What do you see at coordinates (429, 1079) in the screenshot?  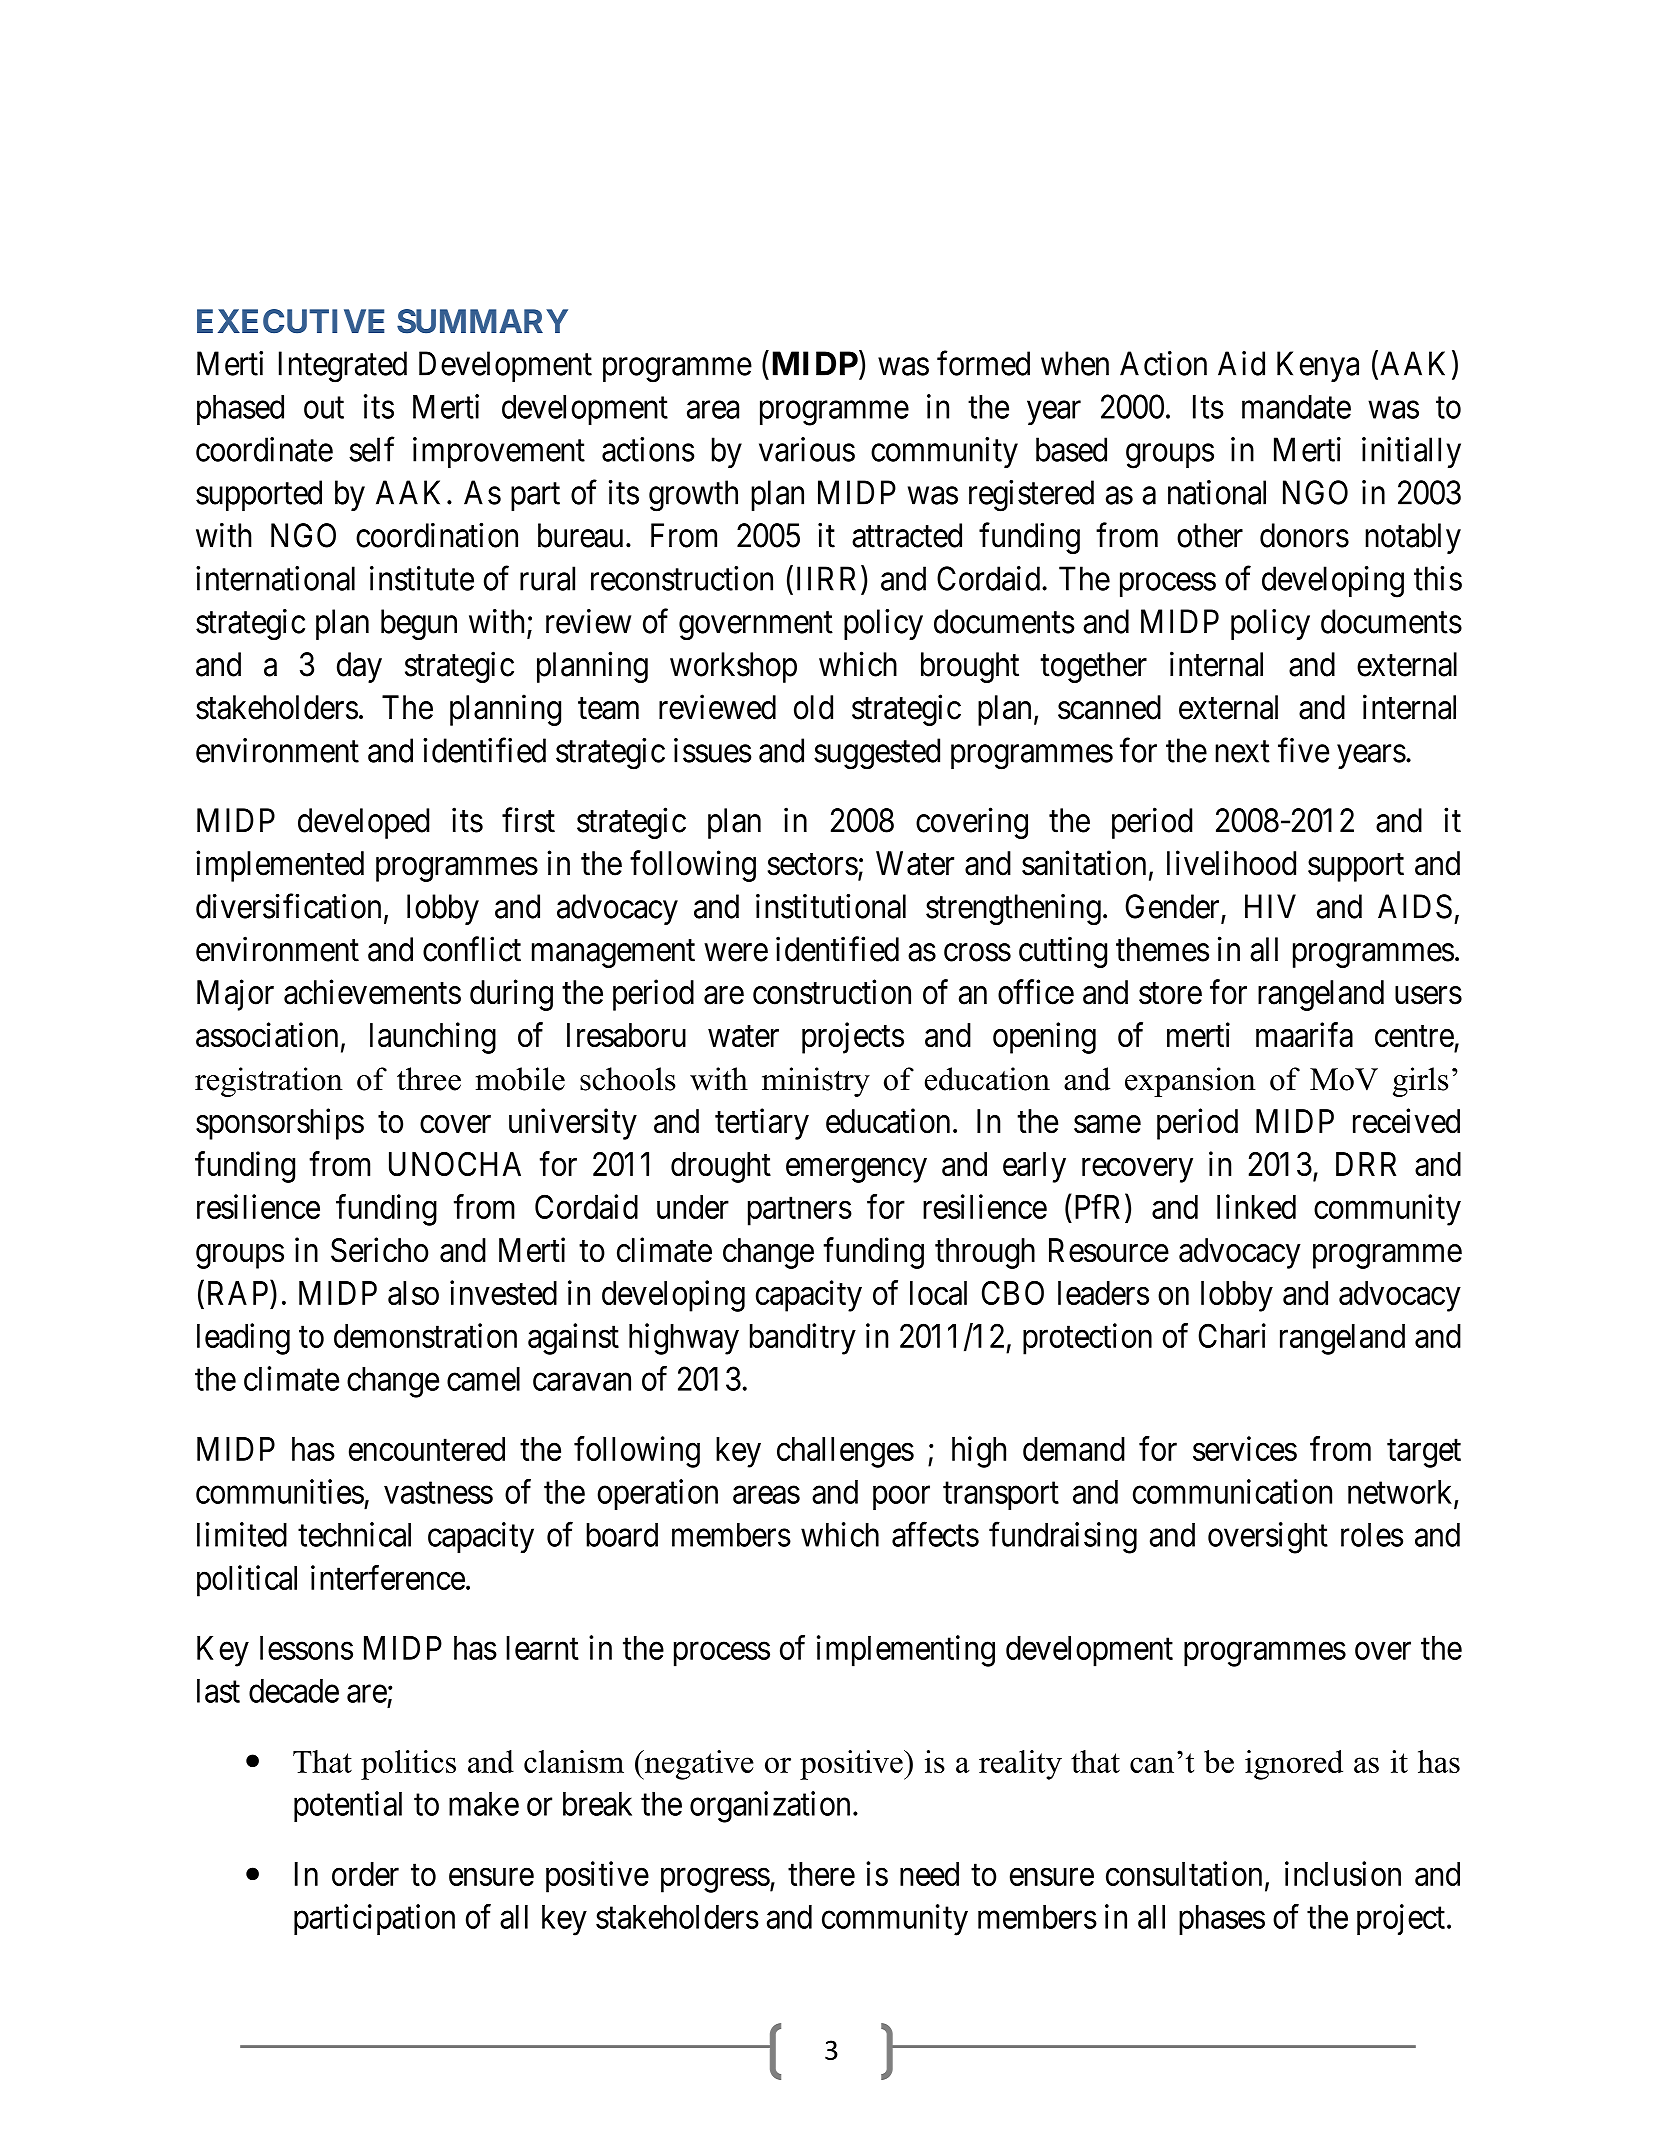 I see `three` at bounding box center [429, 1079].
